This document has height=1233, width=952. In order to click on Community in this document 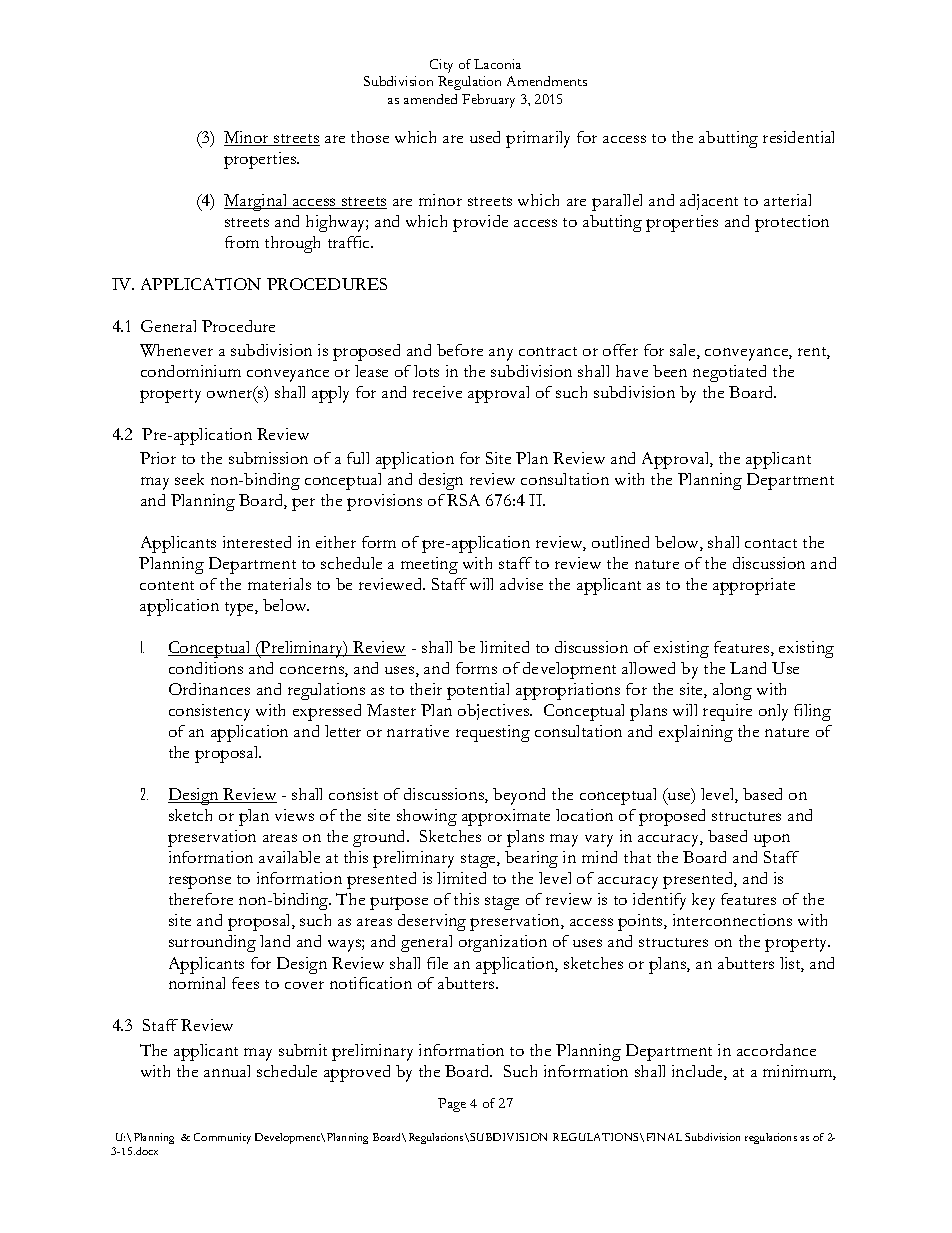, I will do `click(222, 1138)`.
